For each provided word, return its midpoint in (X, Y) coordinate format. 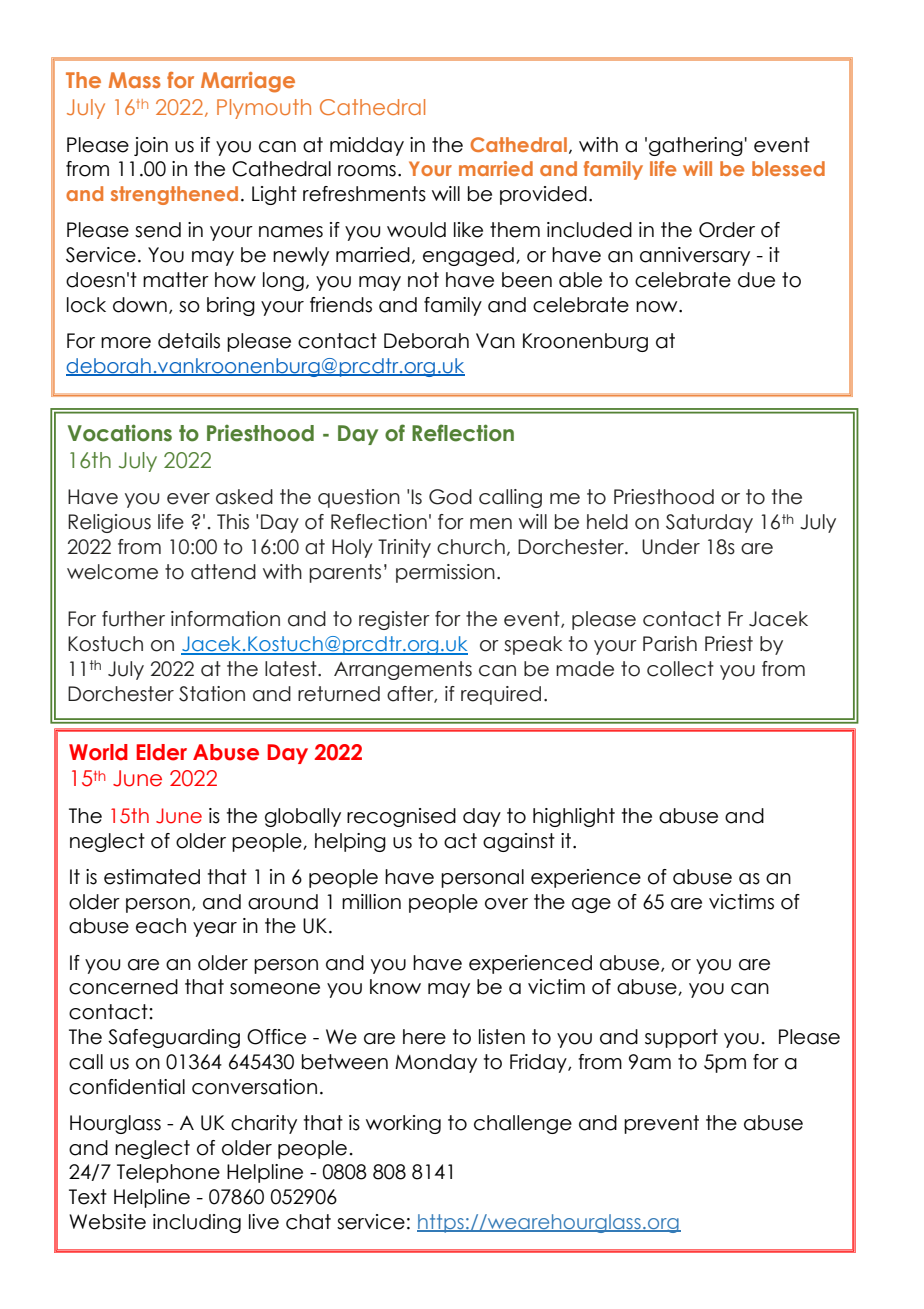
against (519, 842)
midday (367, 146)
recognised (401, 817)
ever (188, 499)
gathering (696, 146)
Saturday (709, 523)
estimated (152, 877)
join (151, 146)
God (450, 497)
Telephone (168, 1173)
